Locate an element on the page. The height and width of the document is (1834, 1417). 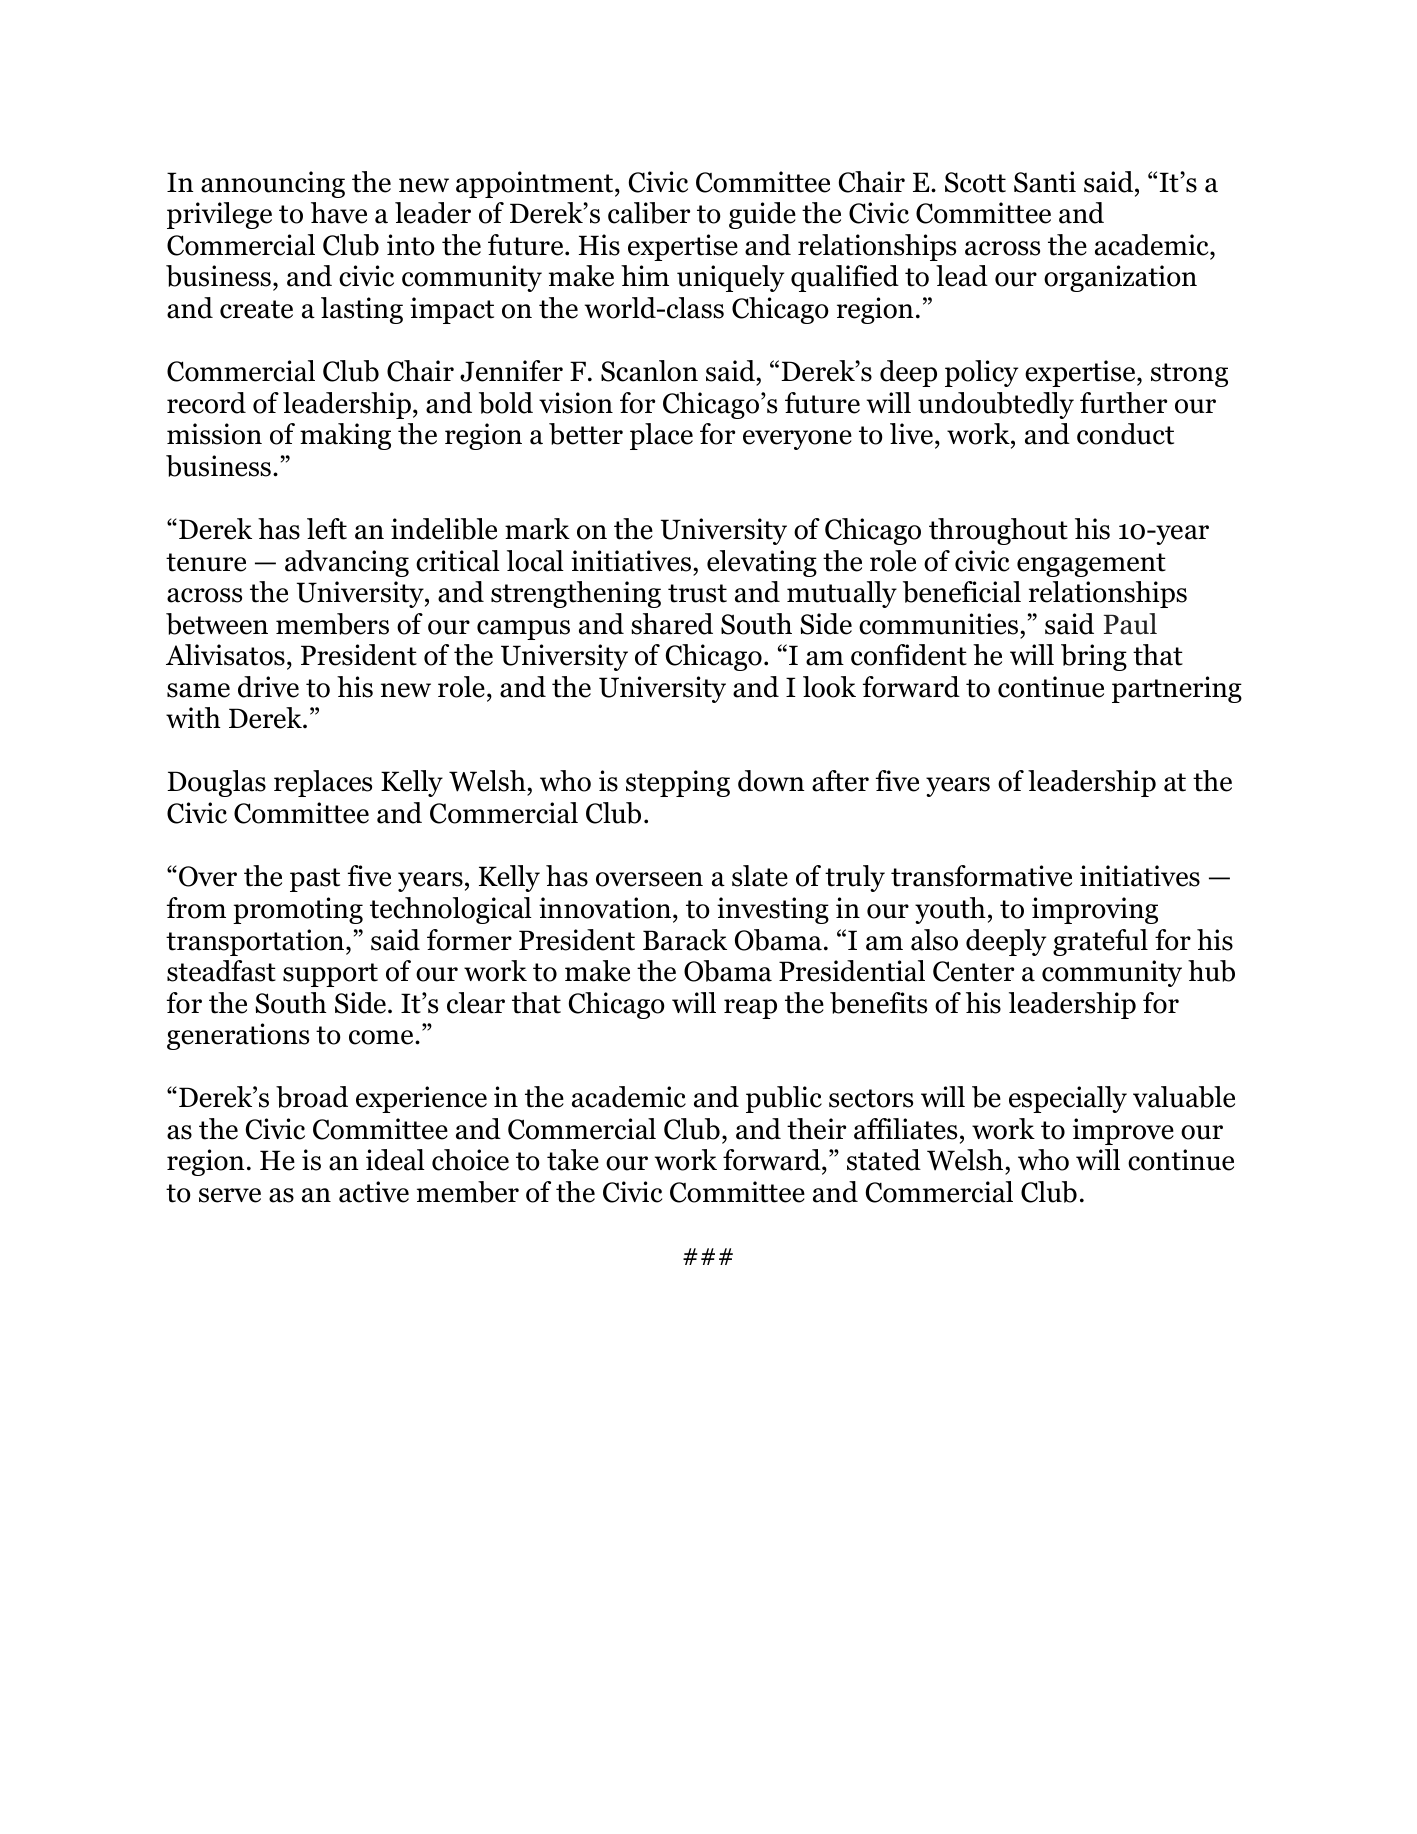
making is located at coordinates (345, 436).
